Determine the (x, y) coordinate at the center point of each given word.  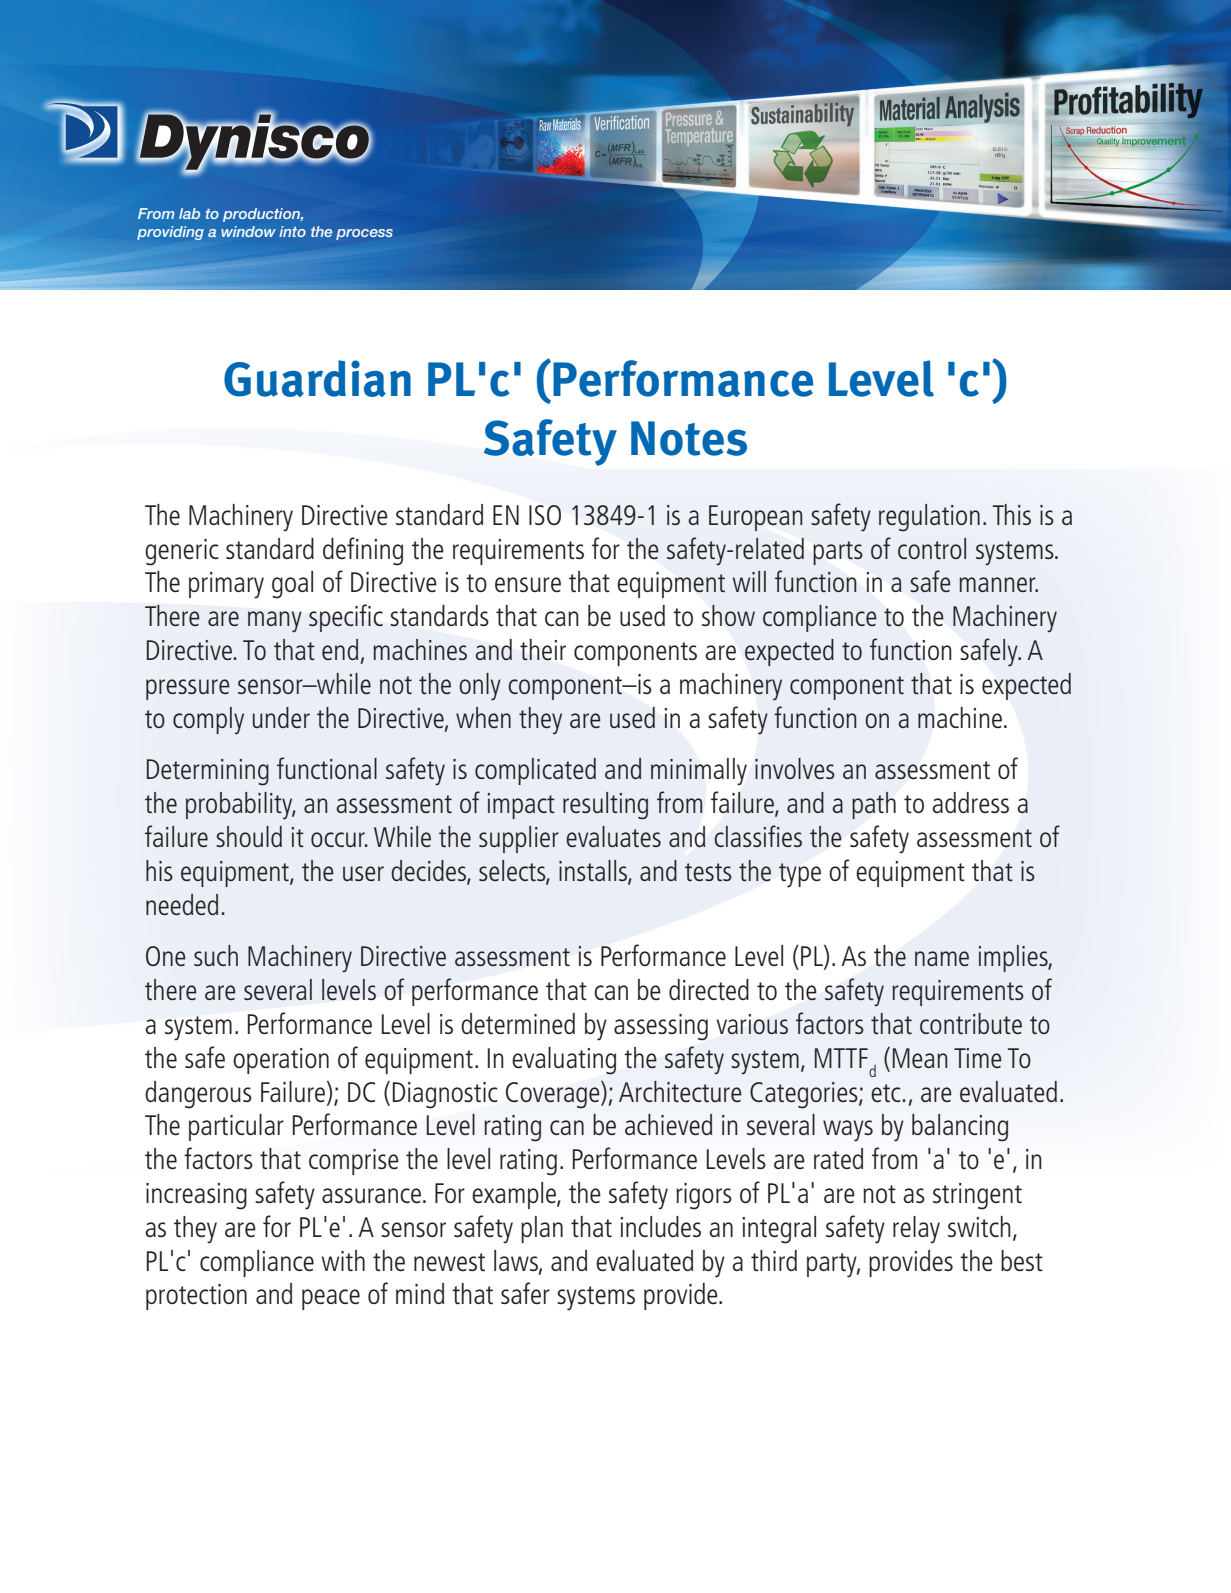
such (216, 955)
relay (916, 1230)
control (932, 548)
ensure (528, 584)
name (942, 958)
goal (292, 585)
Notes (689, 438)
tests (708, 872)
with (343, 1260)
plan (542, 1229)
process (364, 234)
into (292, 231)
